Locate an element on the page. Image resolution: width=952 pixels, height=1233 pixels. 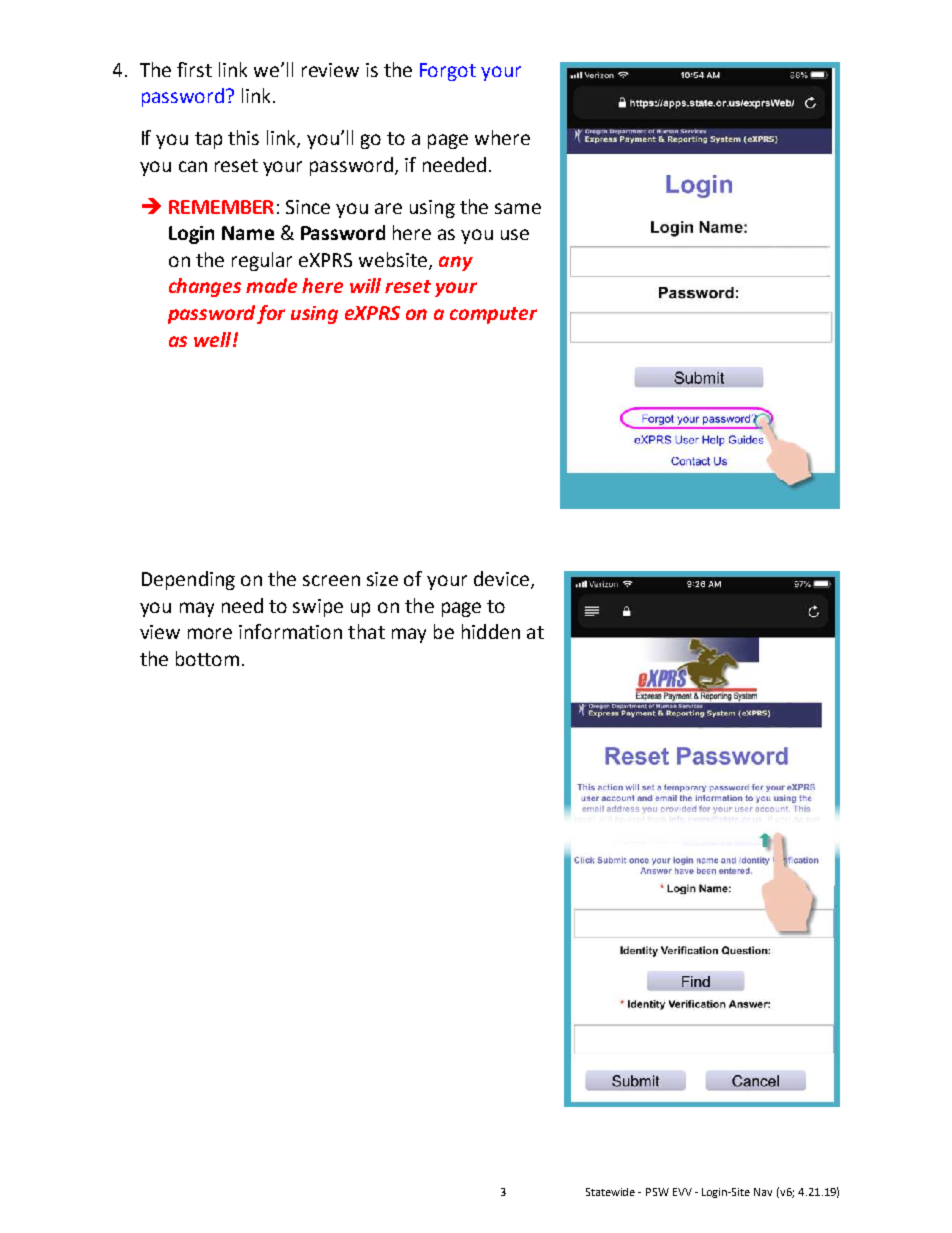
hidden is located at coordinates (491, 631).
